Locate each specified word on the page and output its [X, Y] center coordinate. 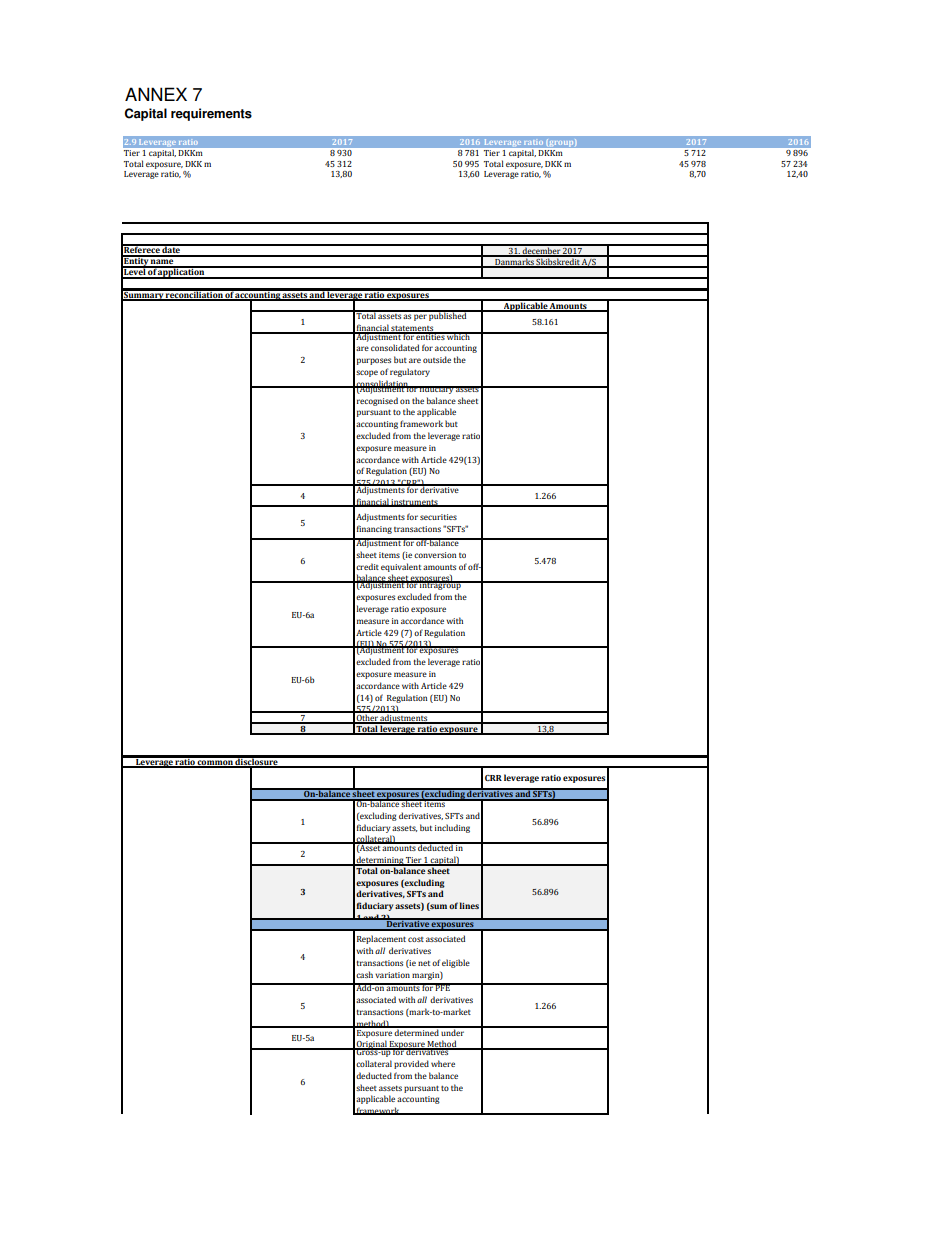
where [443, 1063]
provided [411, 1064]
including [452, 828]
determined [417, 1031]
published [448, 316]
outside [437, 359]
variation [392, 975]
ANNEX [156, 94]
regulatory [410, 372]
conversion [435, 555]
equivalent [401, 567]
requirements [211, 114]
